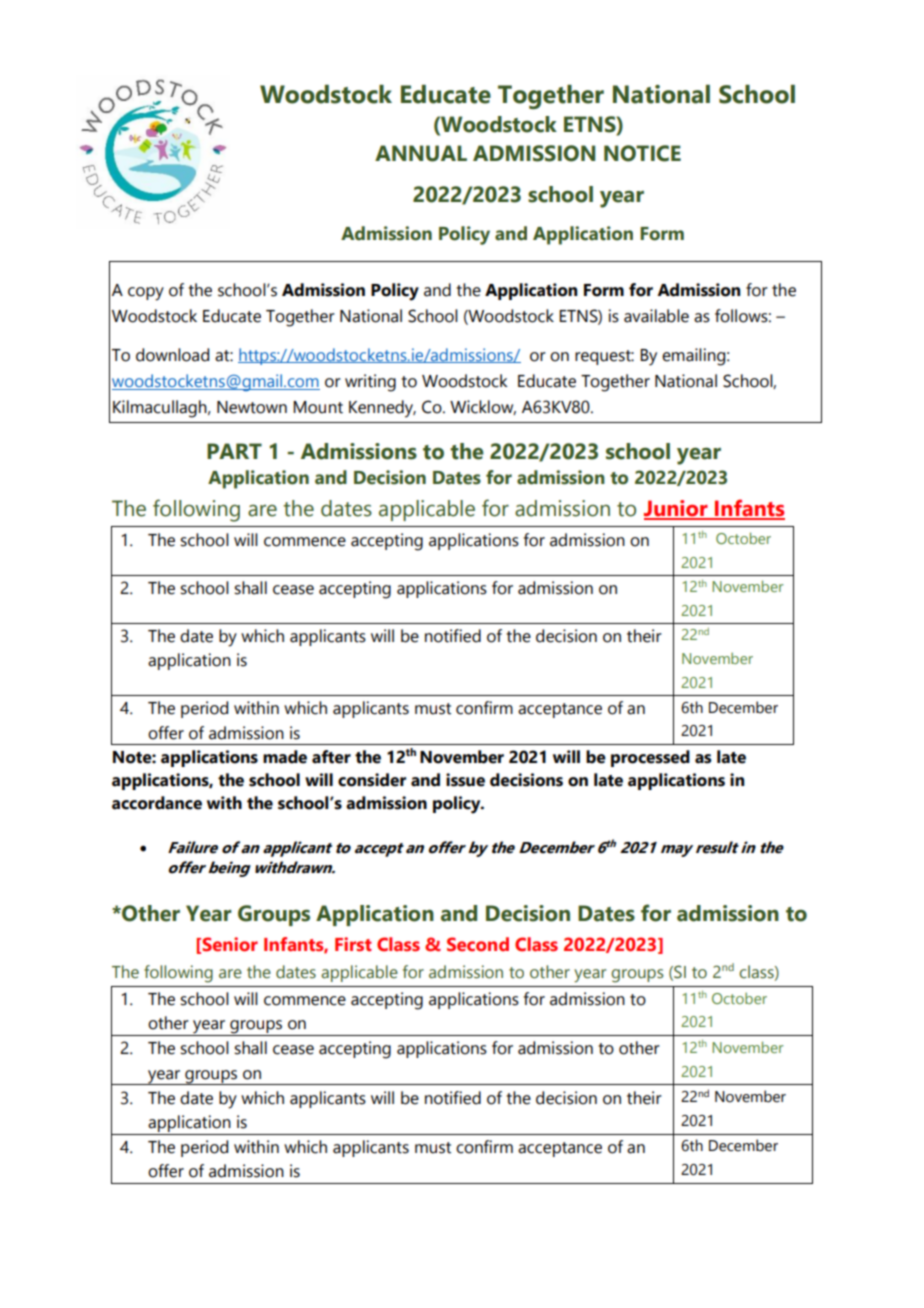  I want to click on download, so click(172, 355).
